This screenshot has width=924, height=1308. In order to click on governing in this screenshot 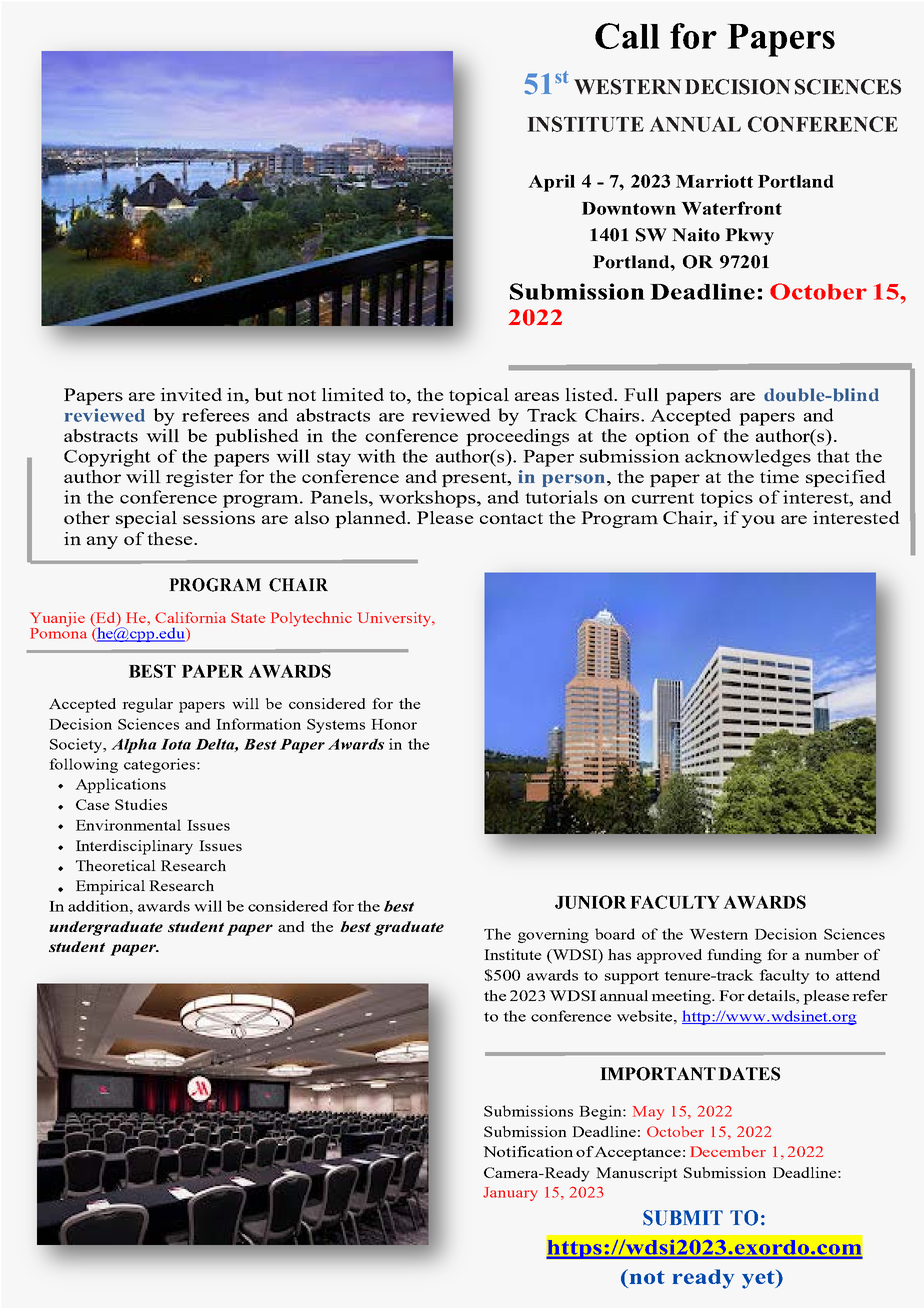, I will do `click(553, 935)`.
